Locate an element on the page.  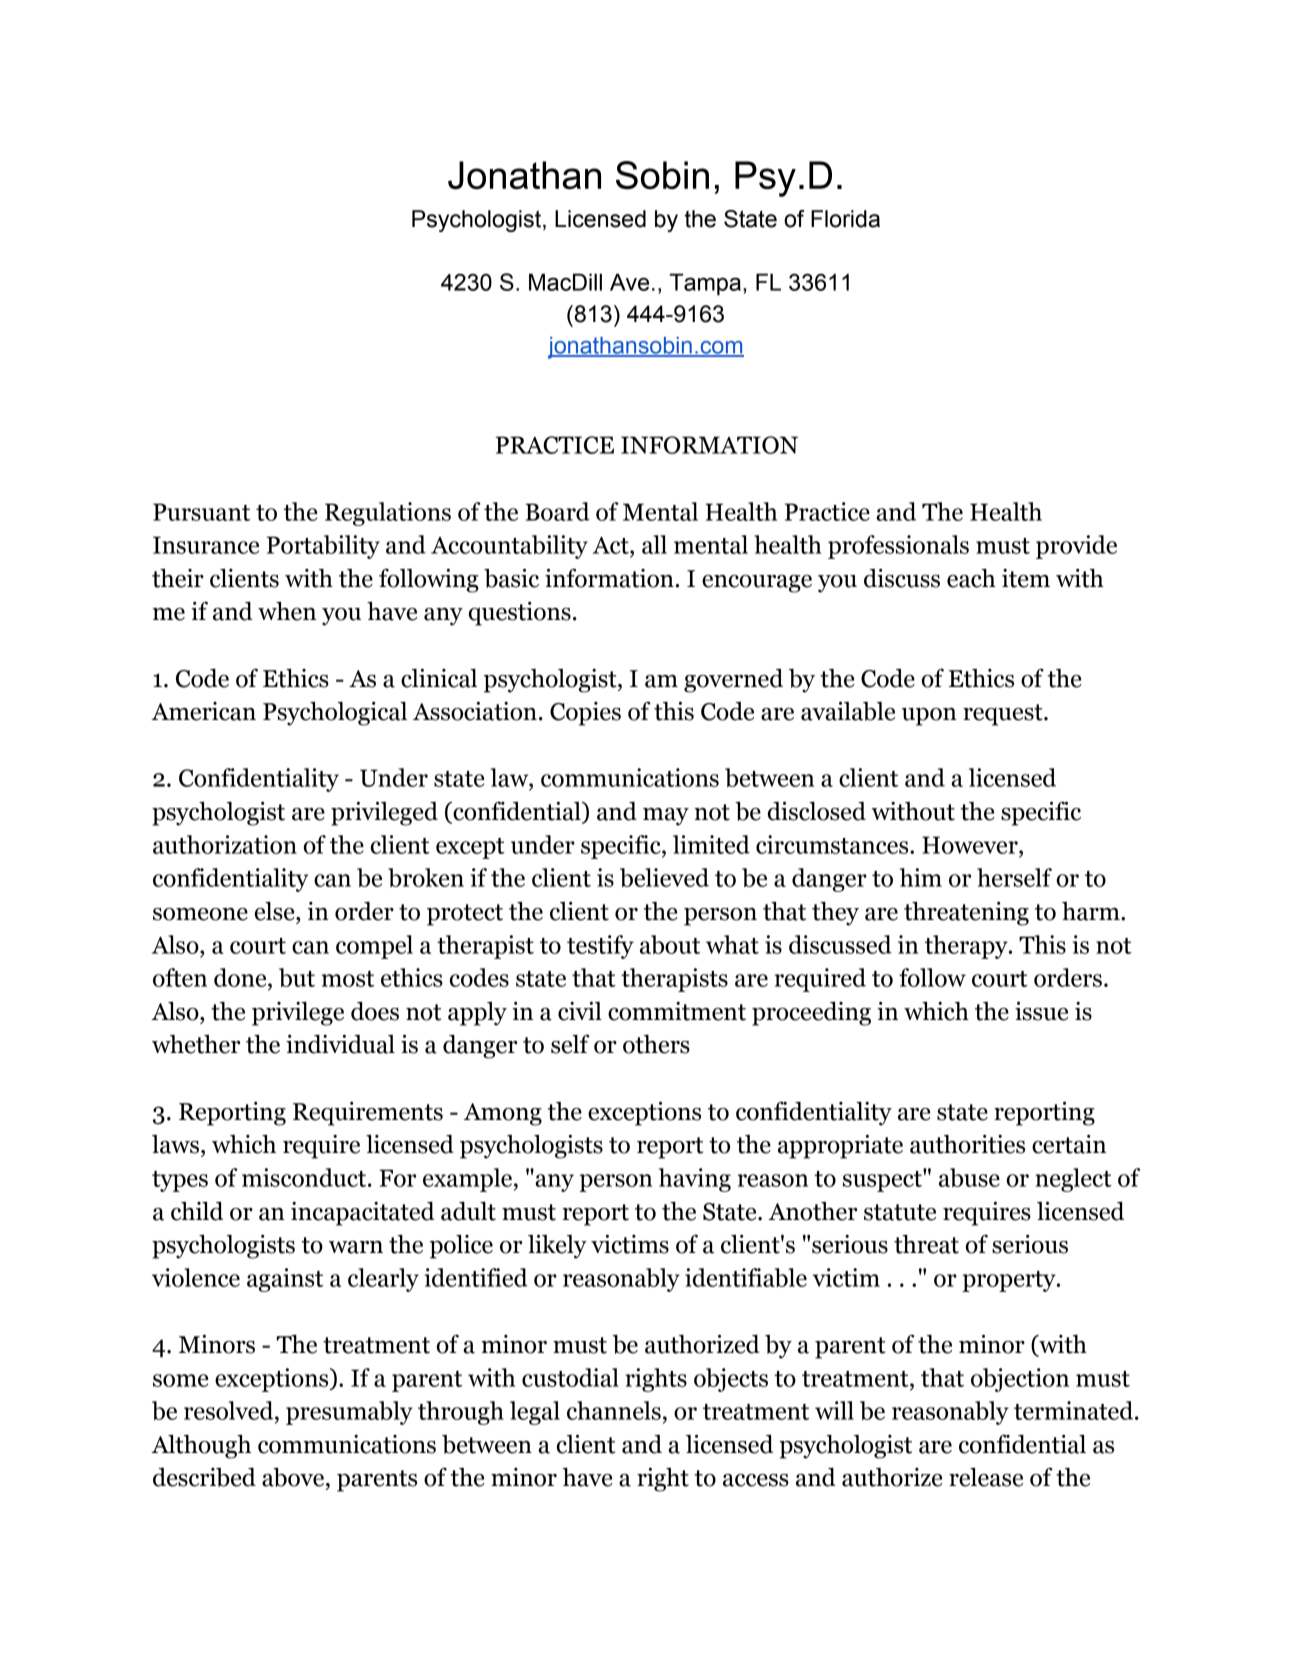
request is located at coordinates (1004, 715).
